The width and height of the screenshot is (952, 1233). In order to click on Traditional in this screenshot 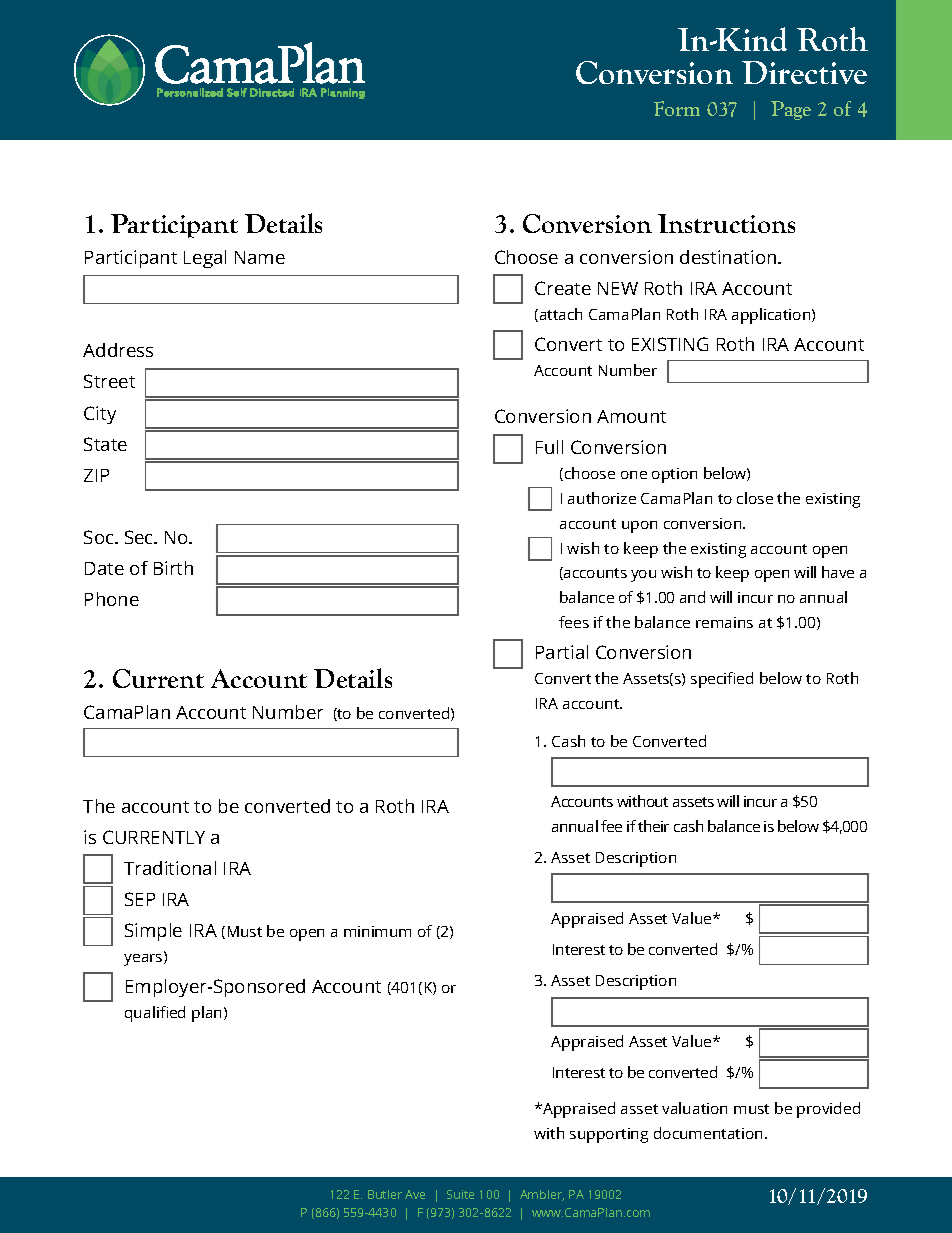, I will do `click(170, 868)`.
